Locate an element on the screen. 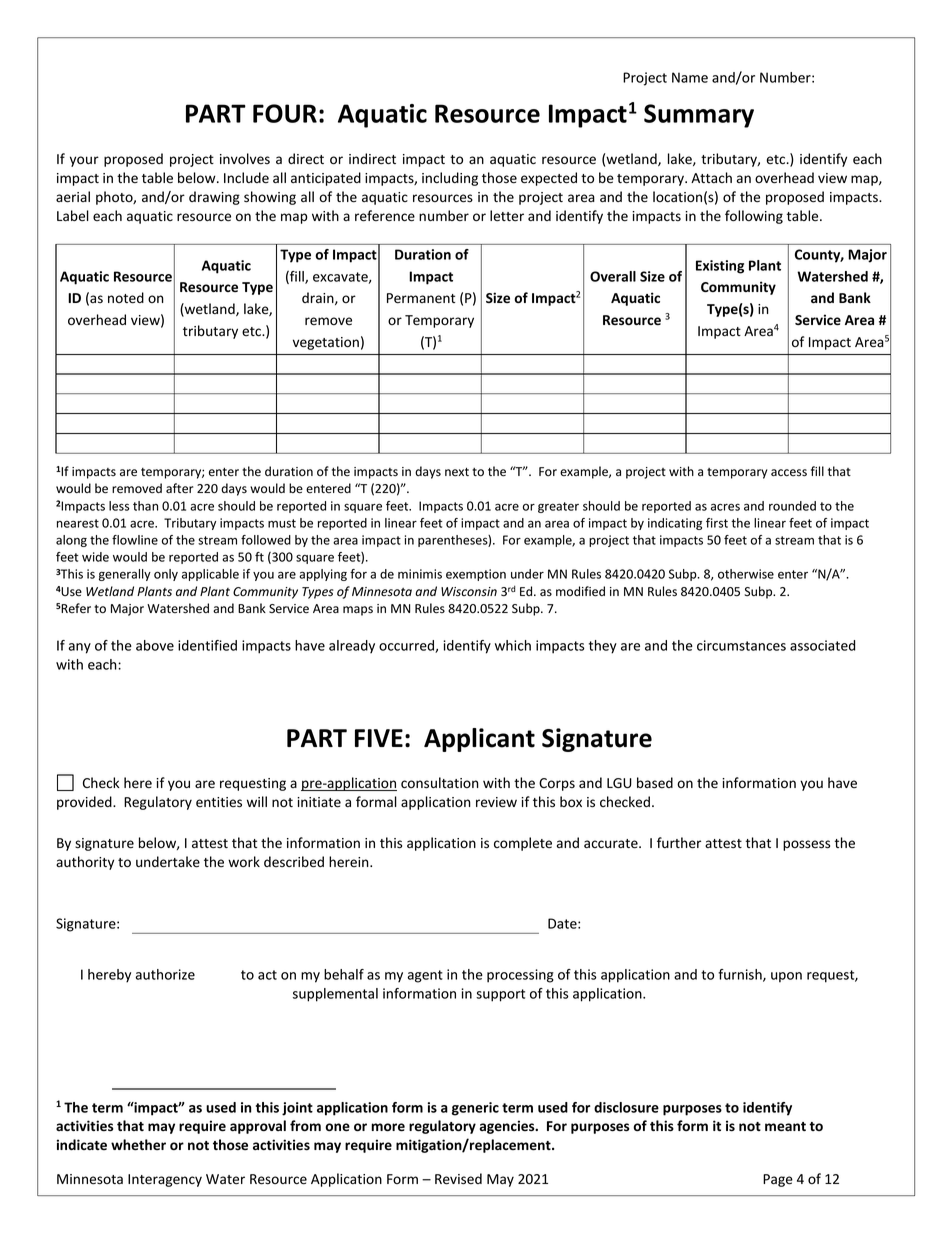  Summary is located at coordinates (699, 116).
